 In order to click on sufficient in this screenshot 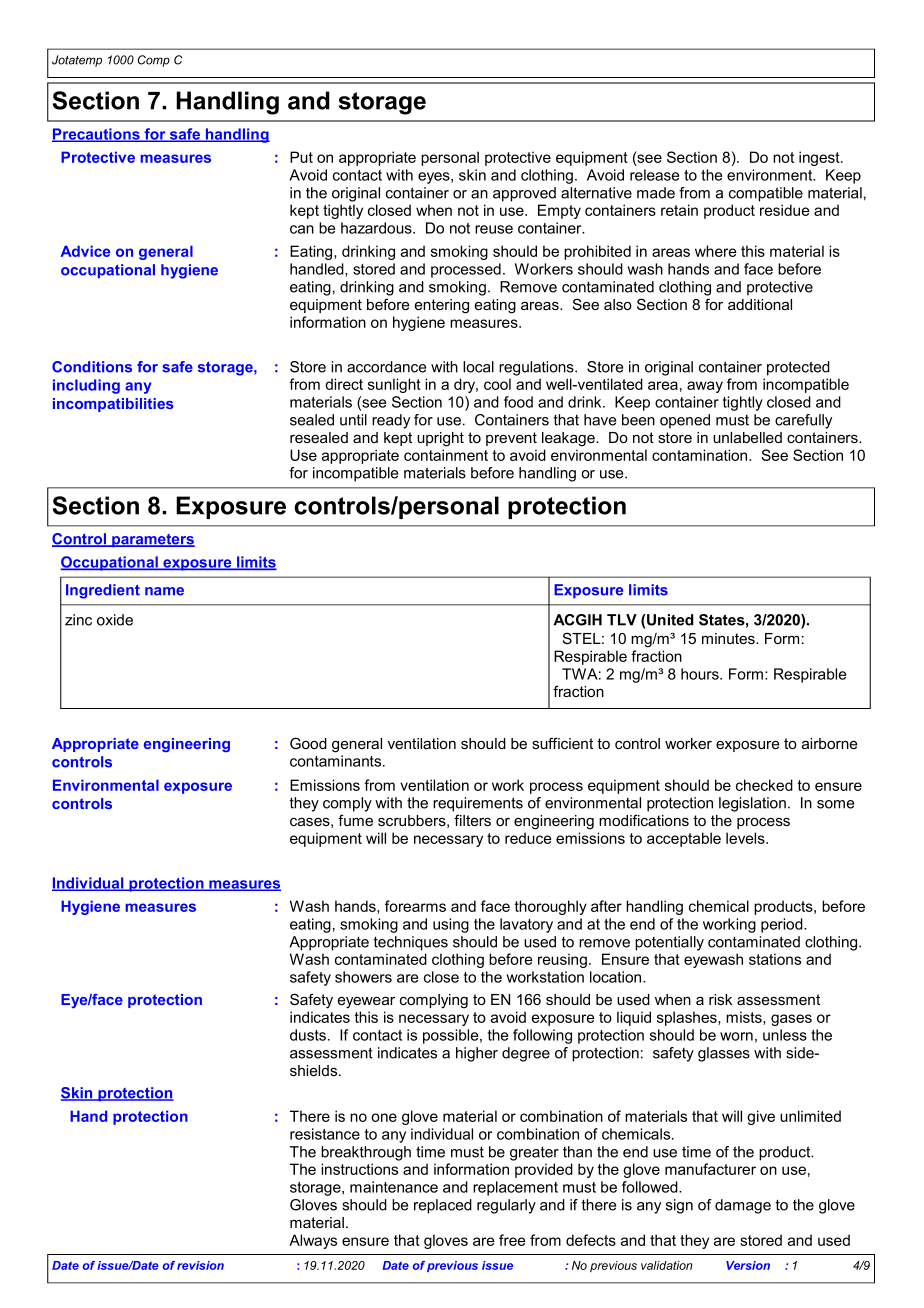, I will do `click(562, 743)`.
